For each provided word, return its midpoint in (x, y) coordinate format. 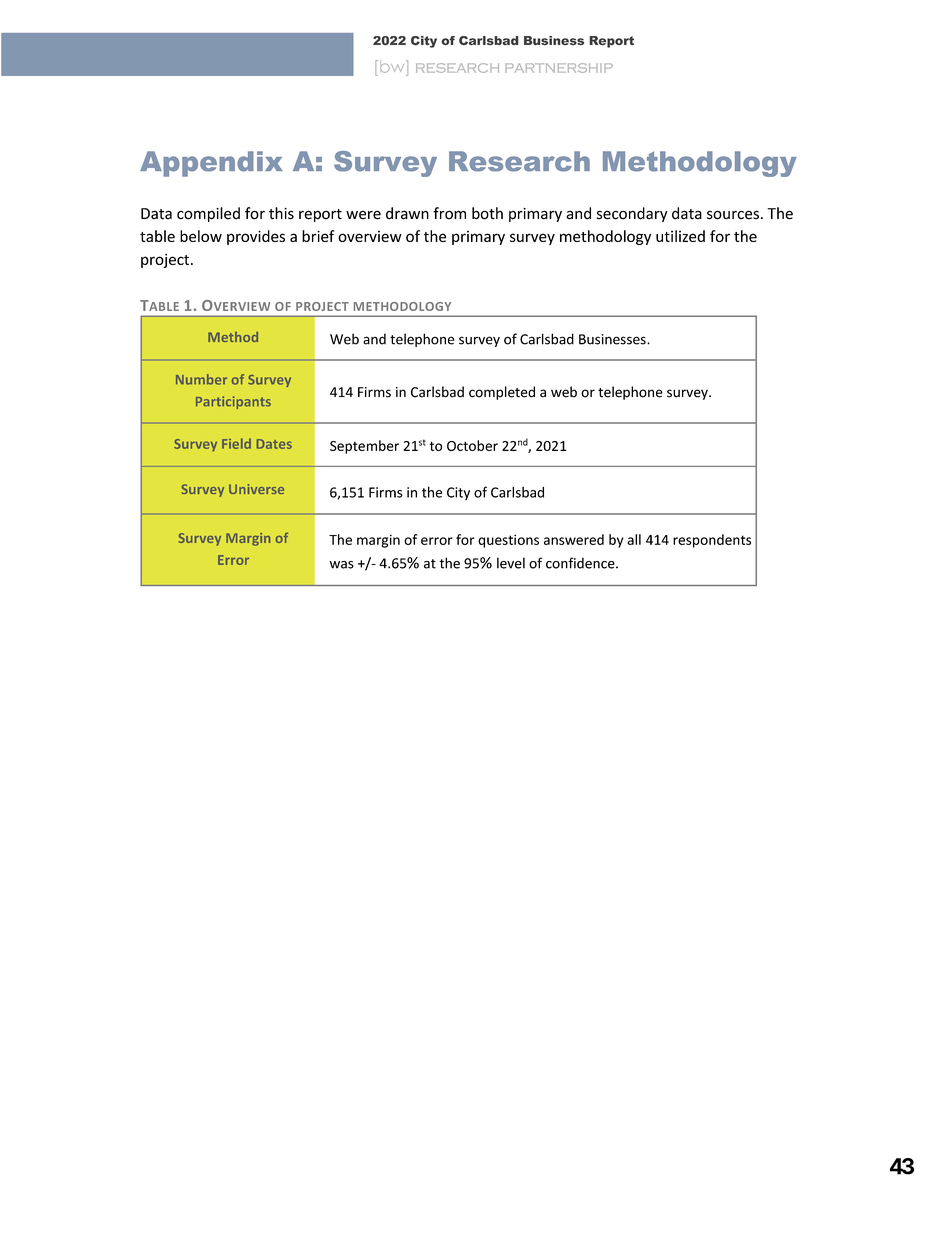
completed (502, 393)
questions (508, 541)
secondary (632, 214)
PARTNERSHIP (559, 68)
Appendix (211, 164)
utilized (680, 236)
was (341, 565)
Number (201, 379)
